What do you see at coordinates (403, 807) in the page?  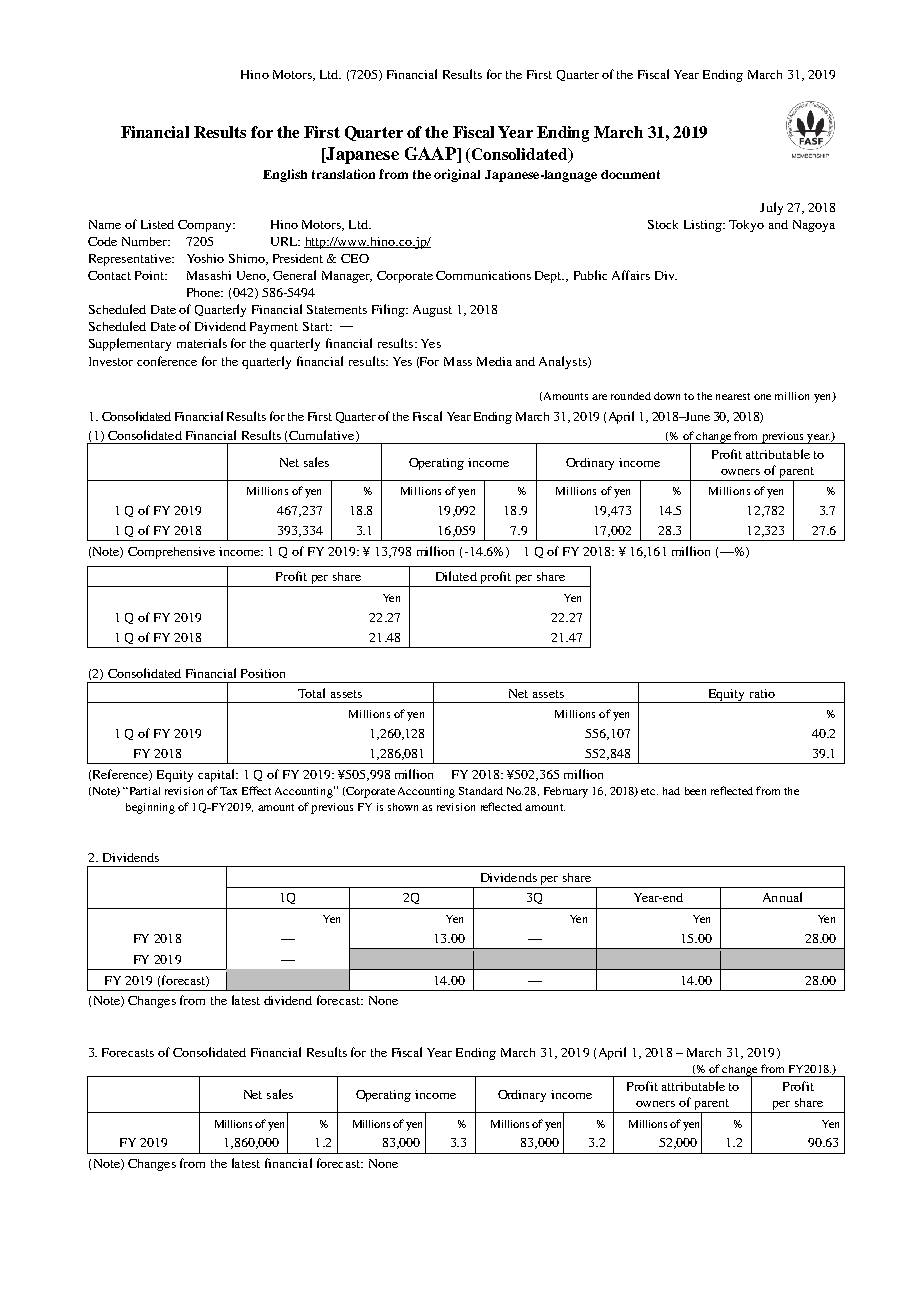 I see `shown` at bounding box center [403, 807].
